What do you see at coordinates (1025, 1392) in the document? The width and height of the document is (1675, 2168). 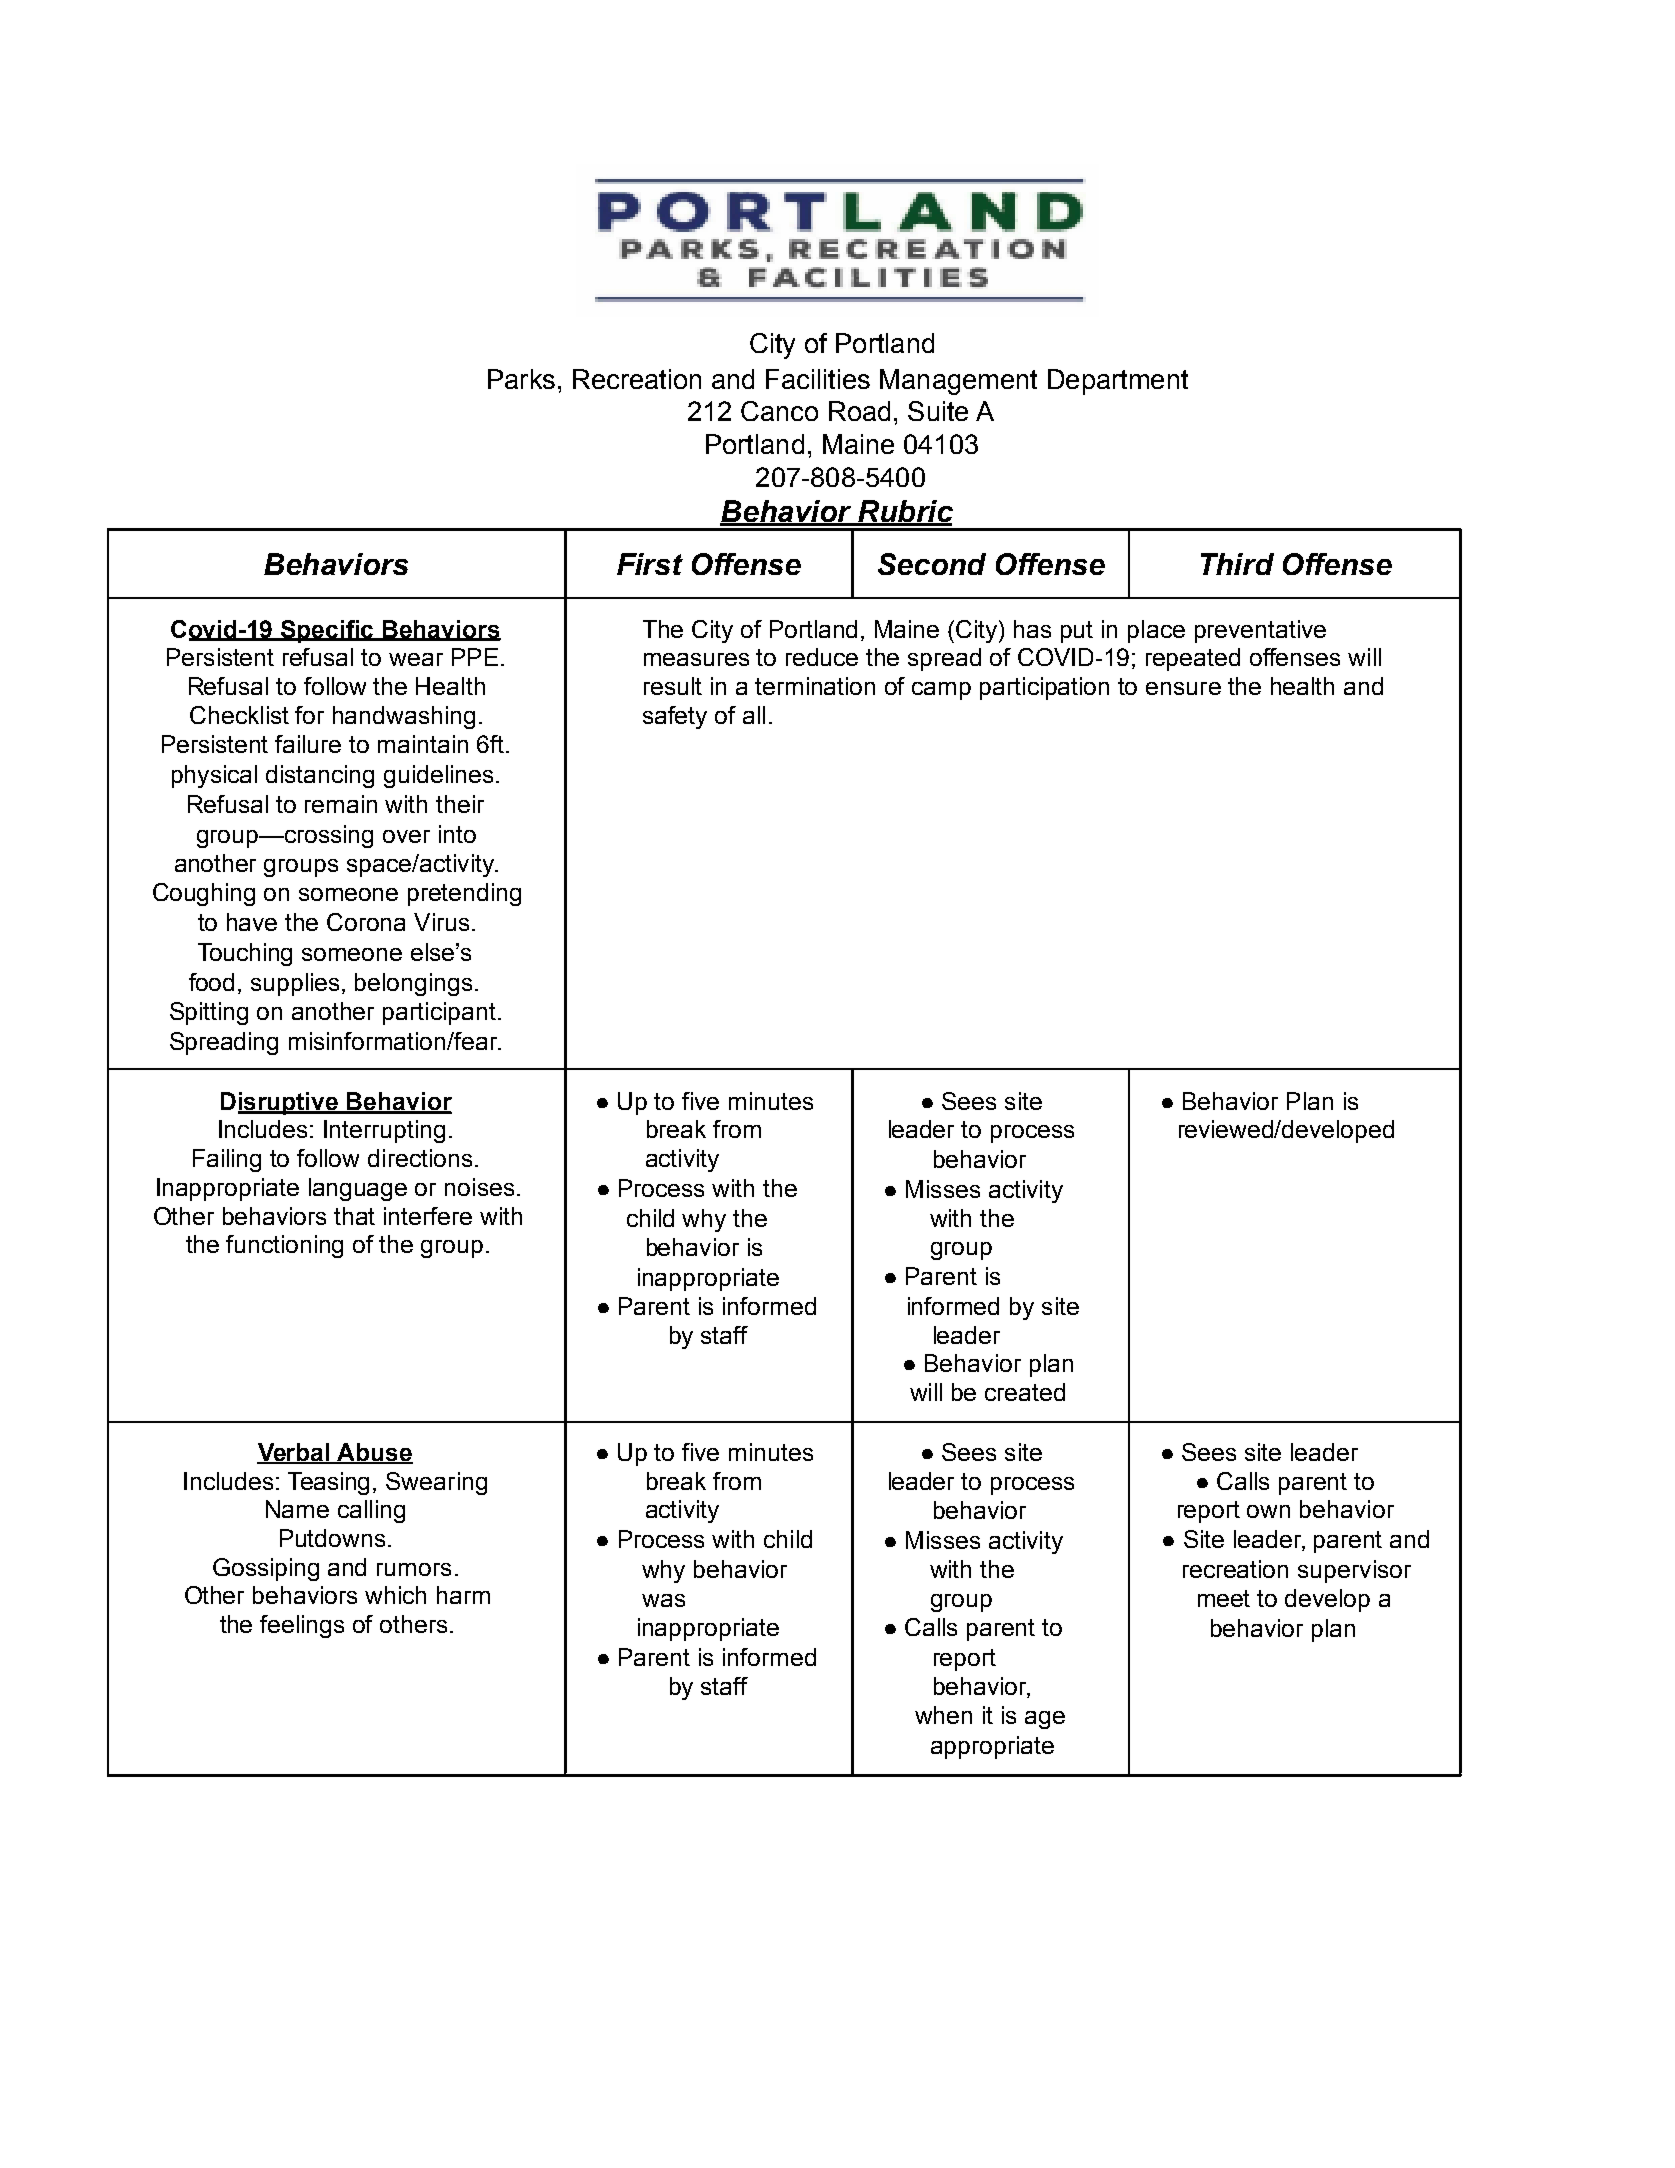 I see `created` at bounding box center [1025, 1392].
